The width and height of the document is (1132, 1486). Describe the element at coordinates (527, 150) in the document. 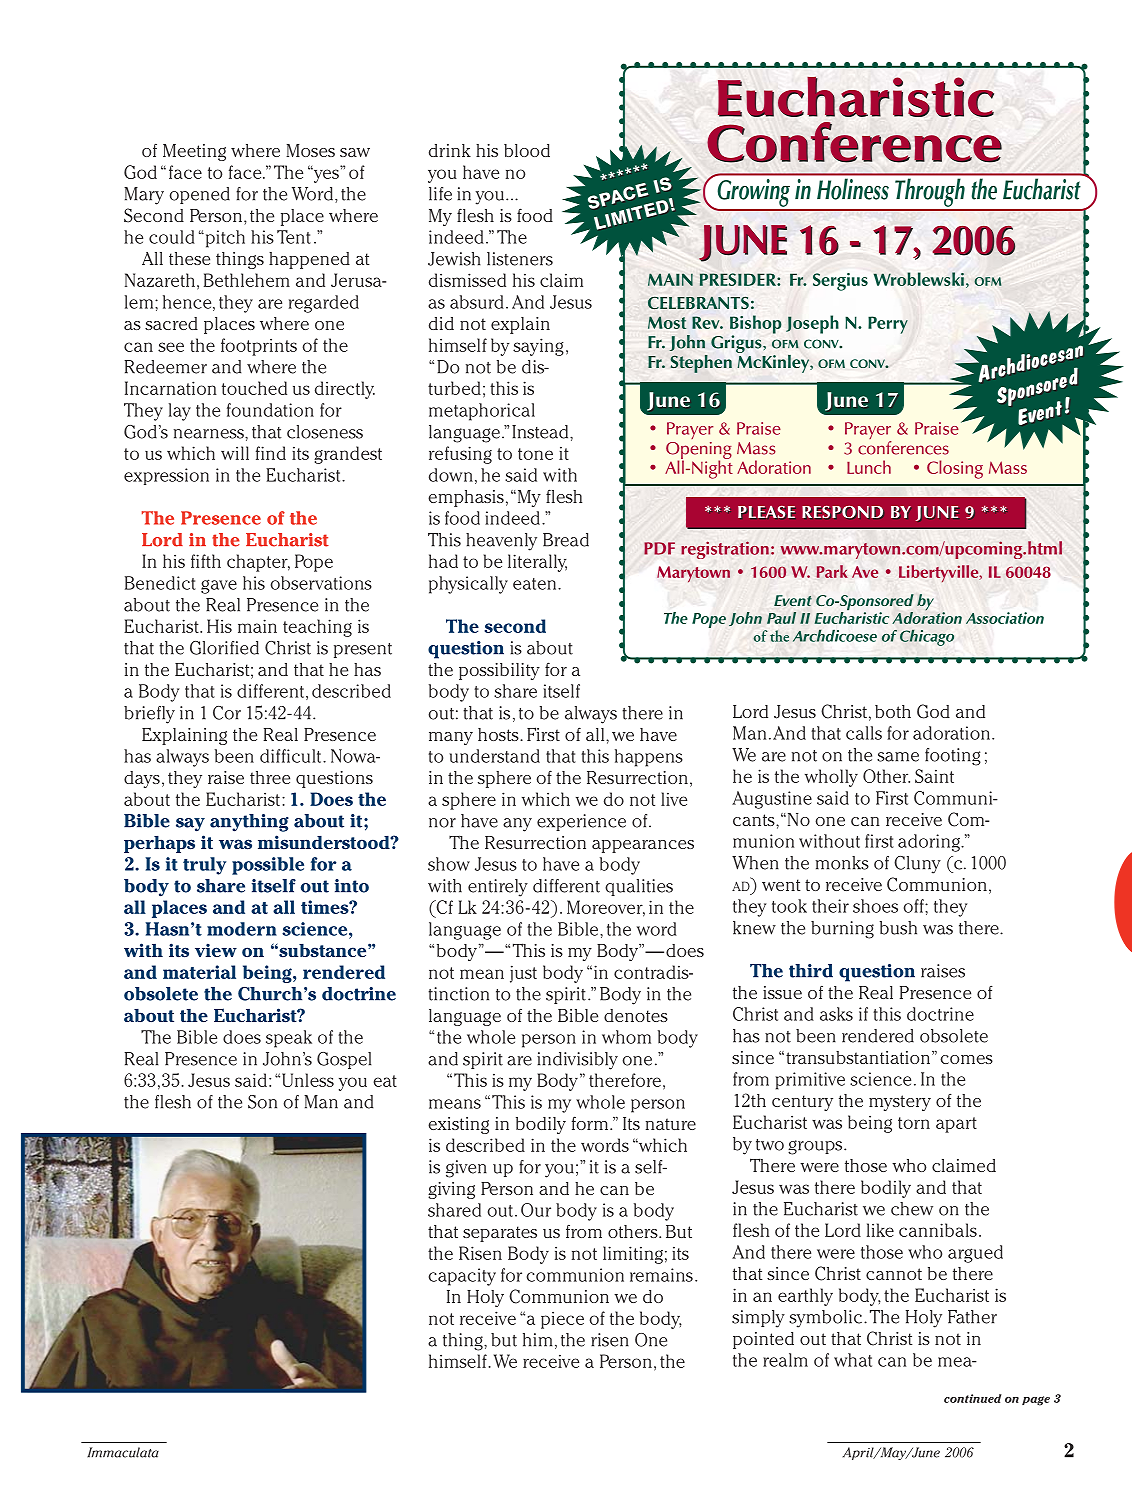

I see `blood` at that location.
